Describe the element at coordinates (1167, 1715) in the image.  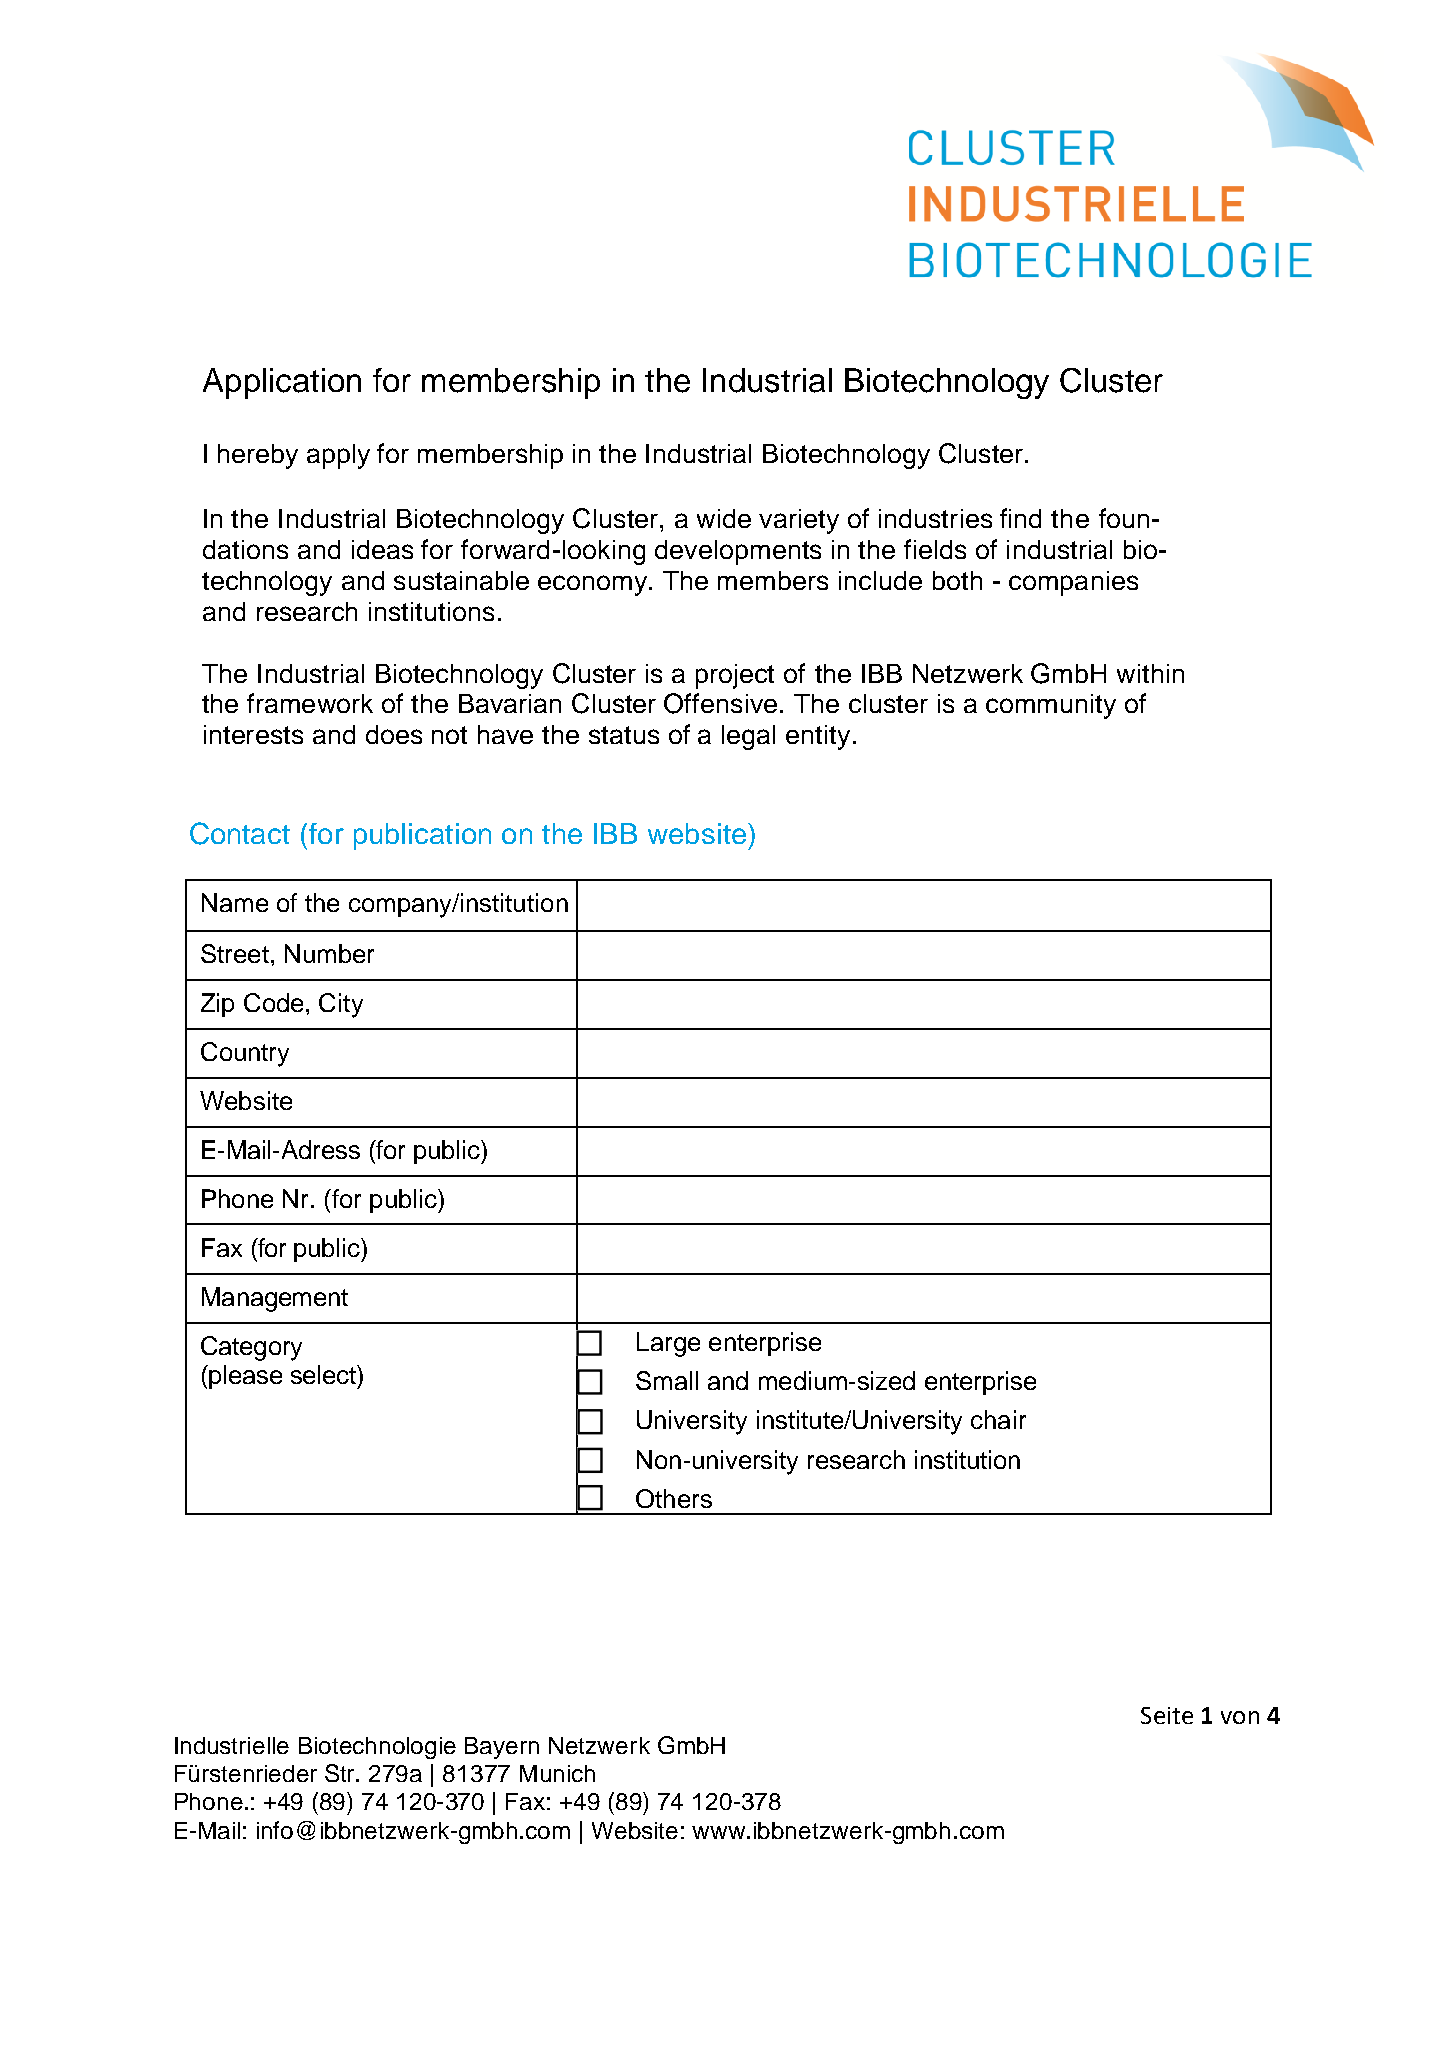
I see `Seite` at that location.
